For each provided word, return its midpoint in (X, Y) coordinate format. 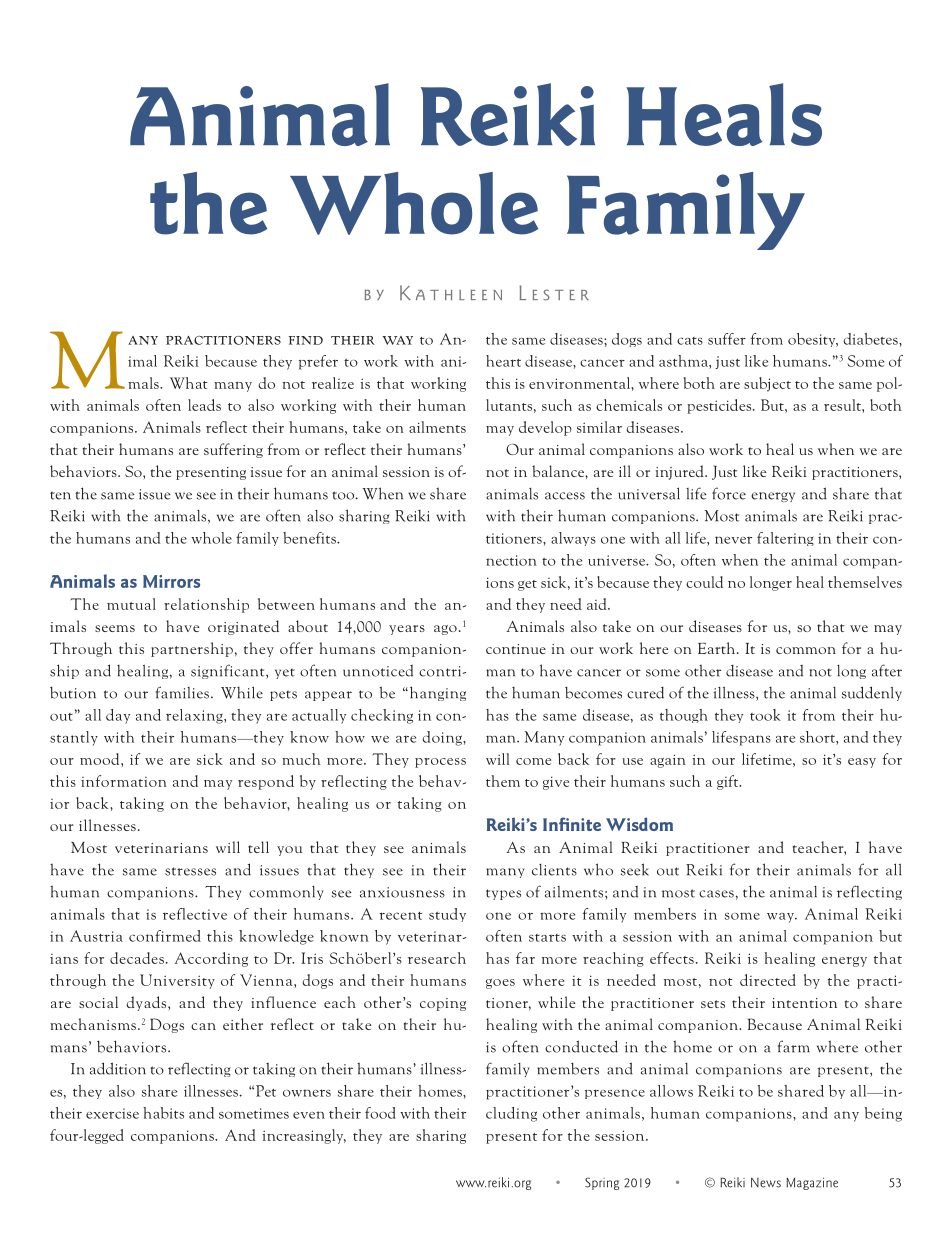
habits (163, 1113)
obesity (813, 340)
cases (716, 894)
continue (516, 649)
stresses (190, 871)
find (306, 340)
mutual (131, 604)
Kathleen (451, 292)
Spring (602, 1183)
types (503, 894)
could (704, 582)
